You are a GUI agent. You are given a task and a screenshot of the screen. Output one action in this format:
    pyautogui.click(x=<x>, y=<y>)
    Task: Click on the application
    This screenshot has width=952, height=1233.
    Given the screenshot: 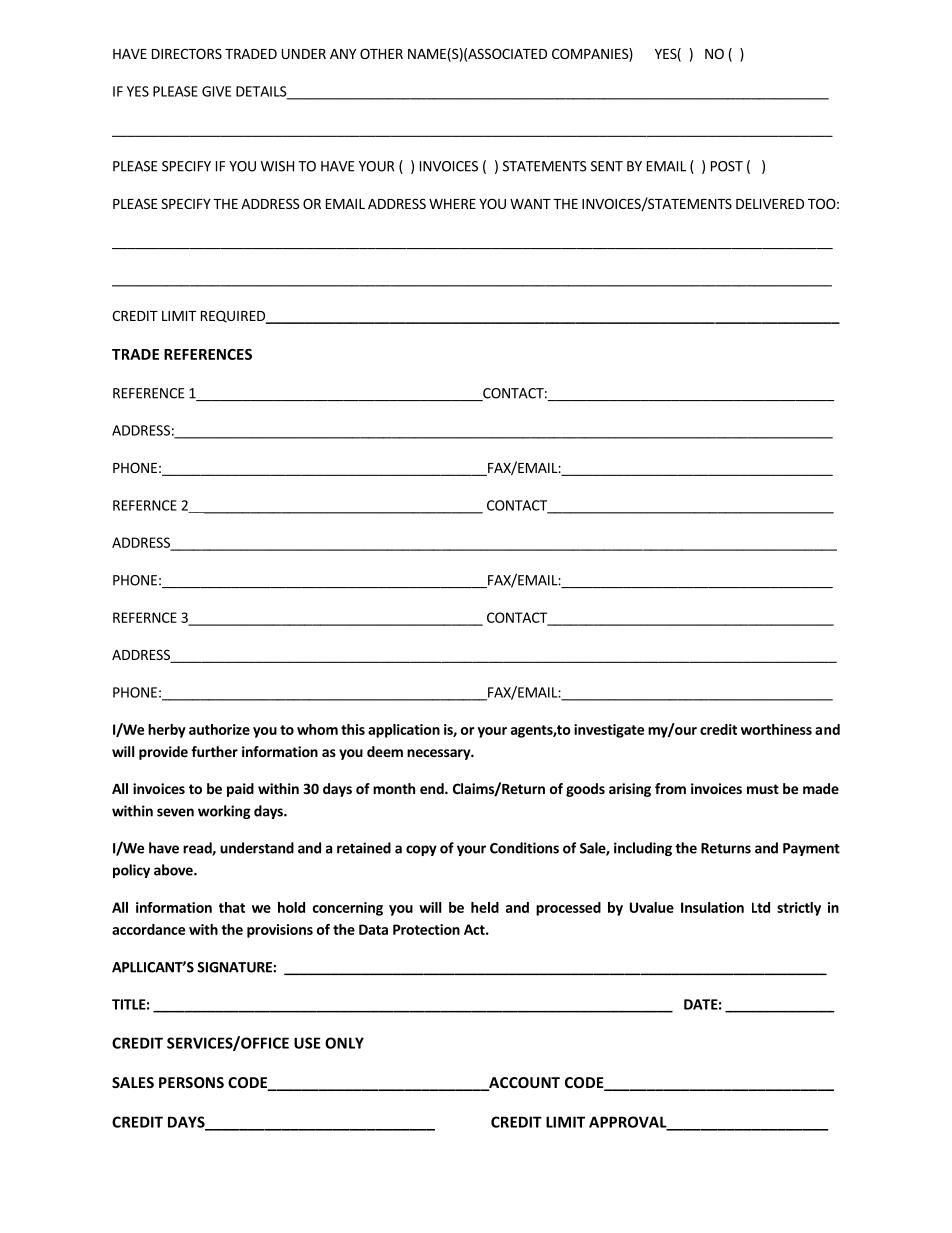 What is the action you would take?
    pyautogui.click(x=404, y=731)
